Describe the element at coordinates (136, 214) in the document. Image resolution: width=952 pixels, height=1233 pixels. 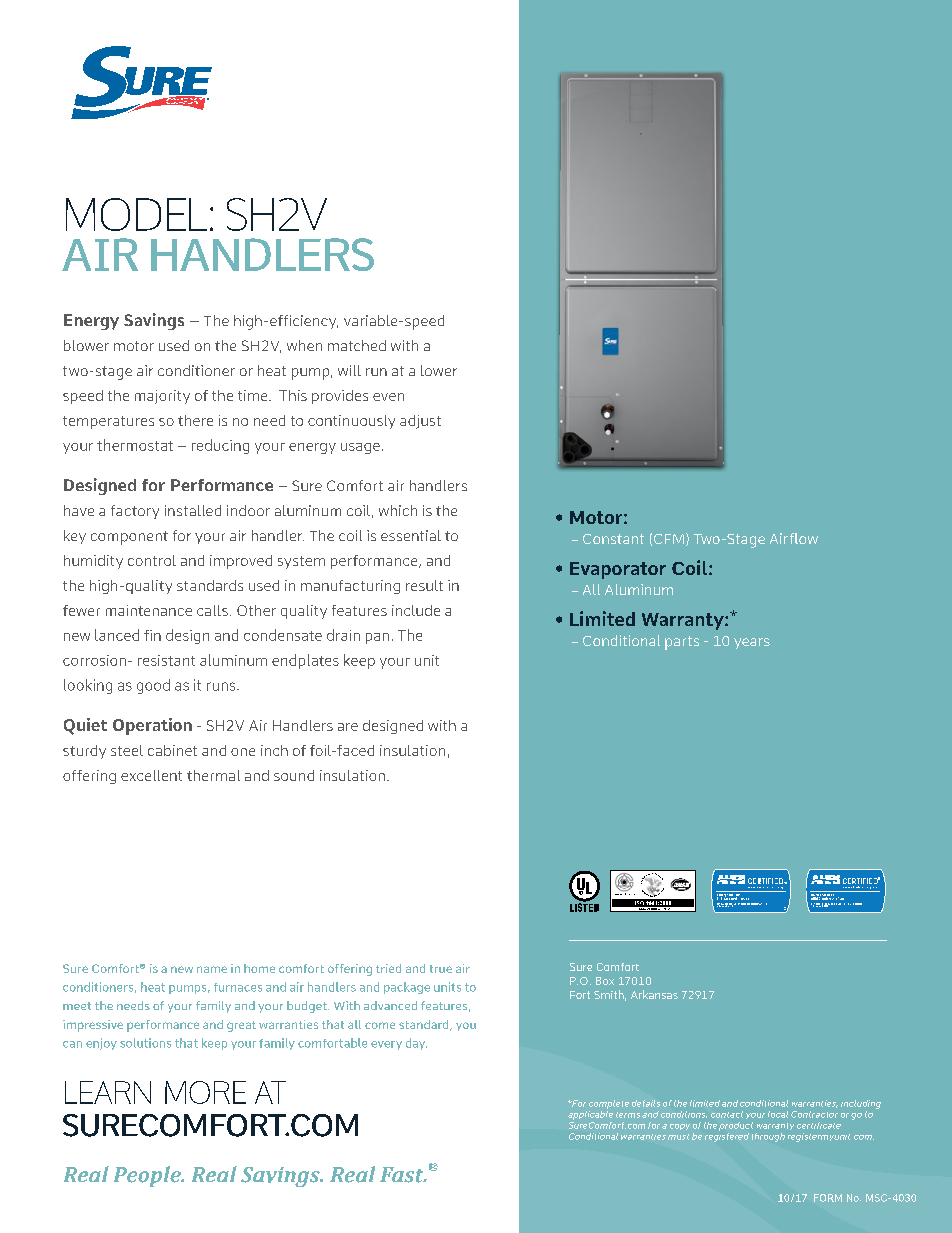
I see `MODEL` at that location.
